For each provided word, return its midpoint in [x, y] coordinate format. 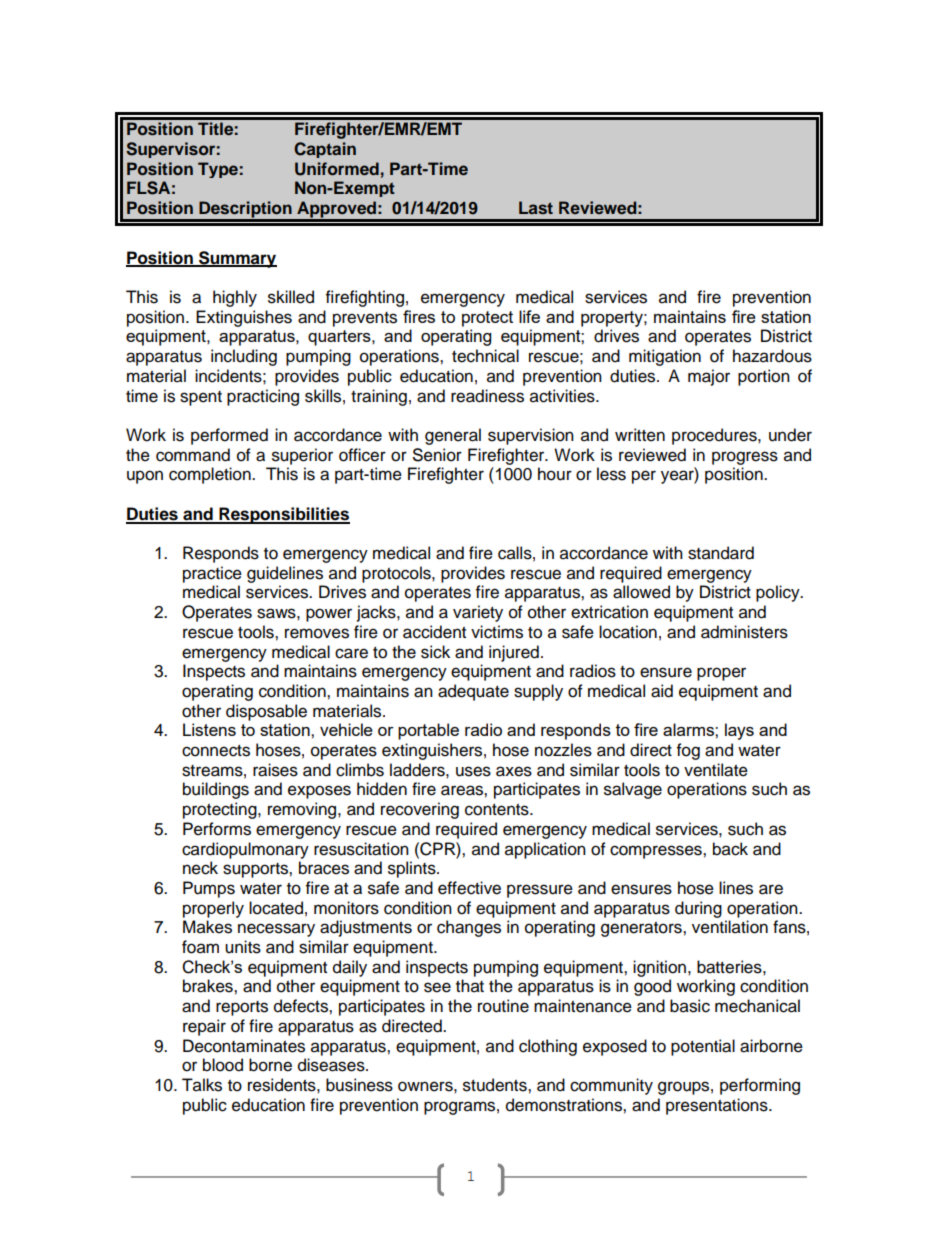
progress [745, 458]
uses [473, 771]
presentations [718, 1106]
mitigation [665, 357]
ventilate [716, 770]
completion [211, 475]
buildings [216, 790]
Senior [437, 455]
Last [536, 208]
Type [218, 170]
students [496, 1085]
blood [223, 1065]
